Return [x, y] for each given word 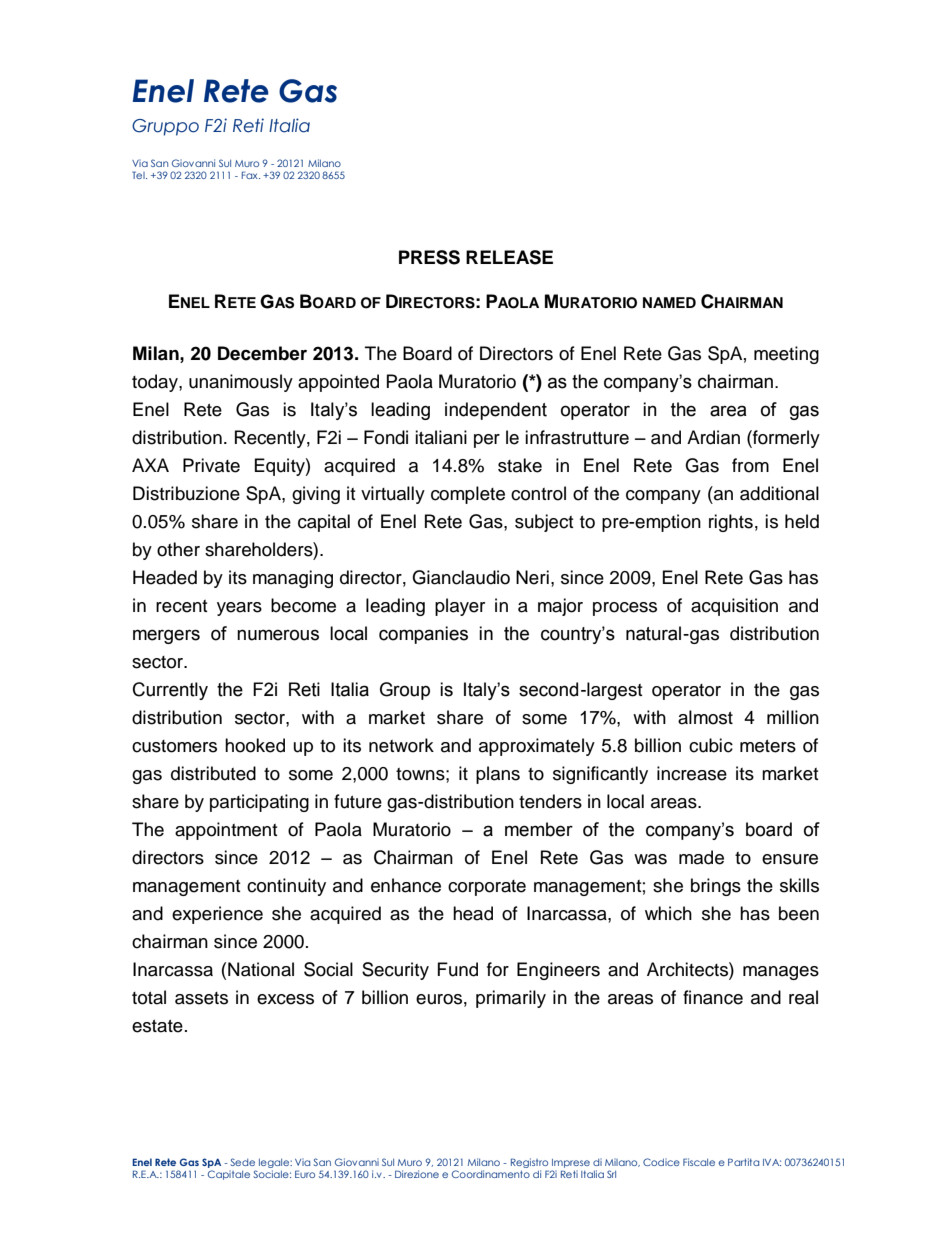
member [539, 829]
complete [468, 495]
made [701, 857]
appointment [226, 831]
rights [731, 523]
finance [713, 997]
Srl [611, 1174]
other [178, 549]
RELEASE [509, 257]
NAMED [669, 302]
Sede [242, 1162]
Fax [251, 175]
